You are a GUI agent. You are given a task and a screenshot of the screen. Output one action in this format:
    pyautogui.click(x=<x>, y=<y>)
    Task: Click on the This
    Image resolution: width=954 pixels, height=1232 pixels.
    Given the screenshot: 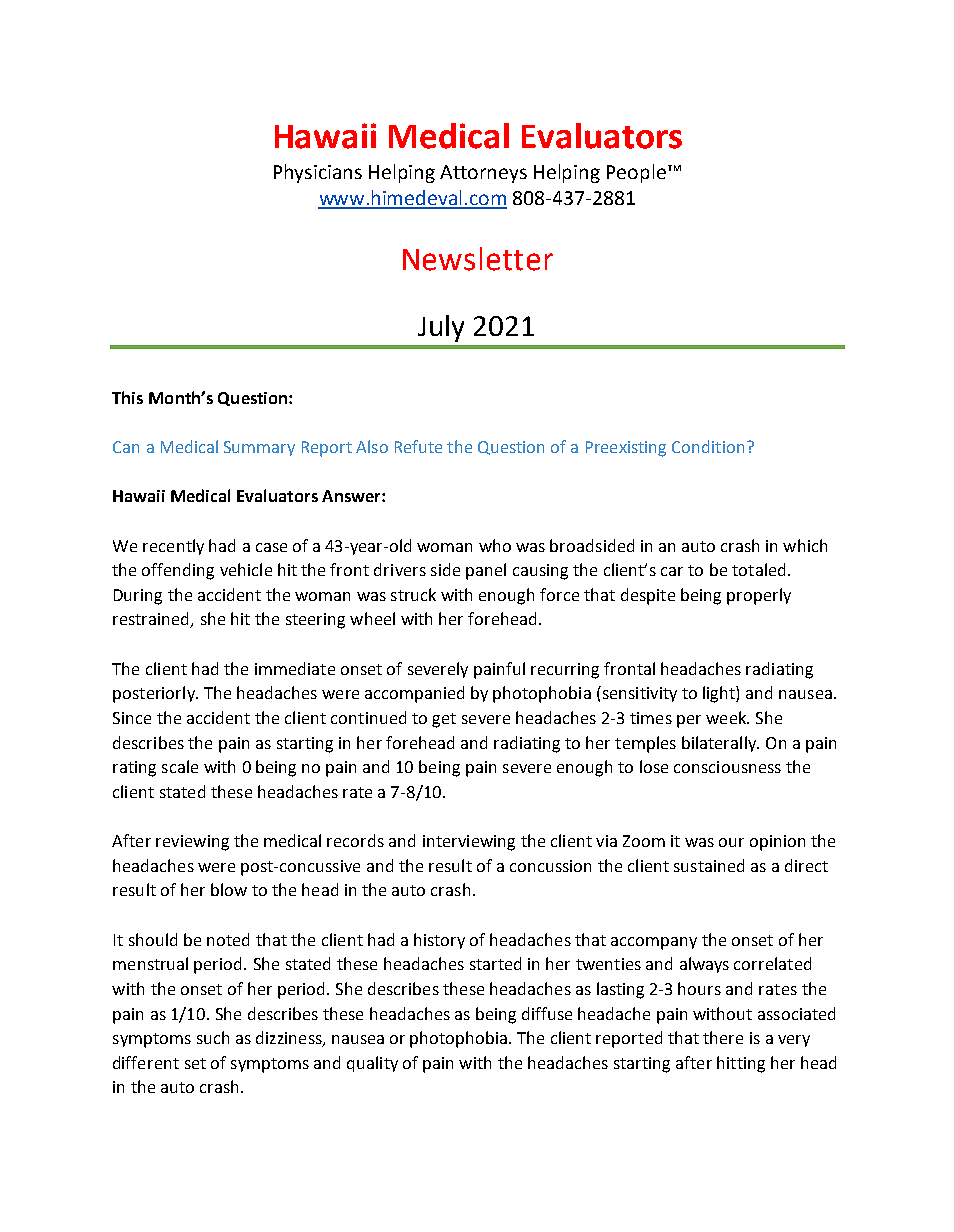 What is the action you would take?
    pyautogui.click(x=127, y=397)
